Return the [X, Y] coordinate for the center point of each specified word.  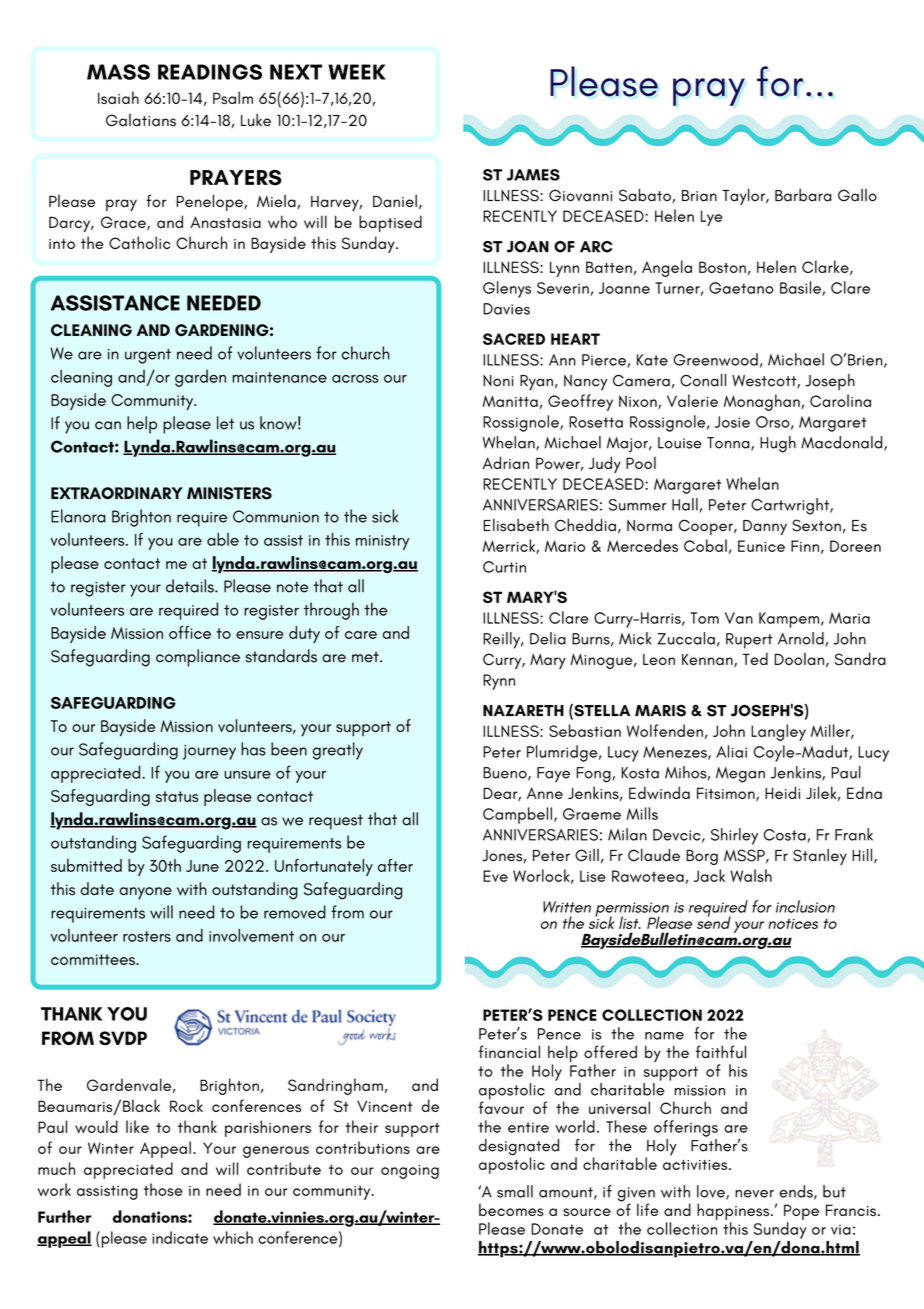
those [163, 1189]
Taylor [744, 196]
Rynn [499, 682]
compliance [198, 658]
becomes [511, 1210]
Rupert [749, 641]
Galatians [141, 120]
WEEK [357, 72]
